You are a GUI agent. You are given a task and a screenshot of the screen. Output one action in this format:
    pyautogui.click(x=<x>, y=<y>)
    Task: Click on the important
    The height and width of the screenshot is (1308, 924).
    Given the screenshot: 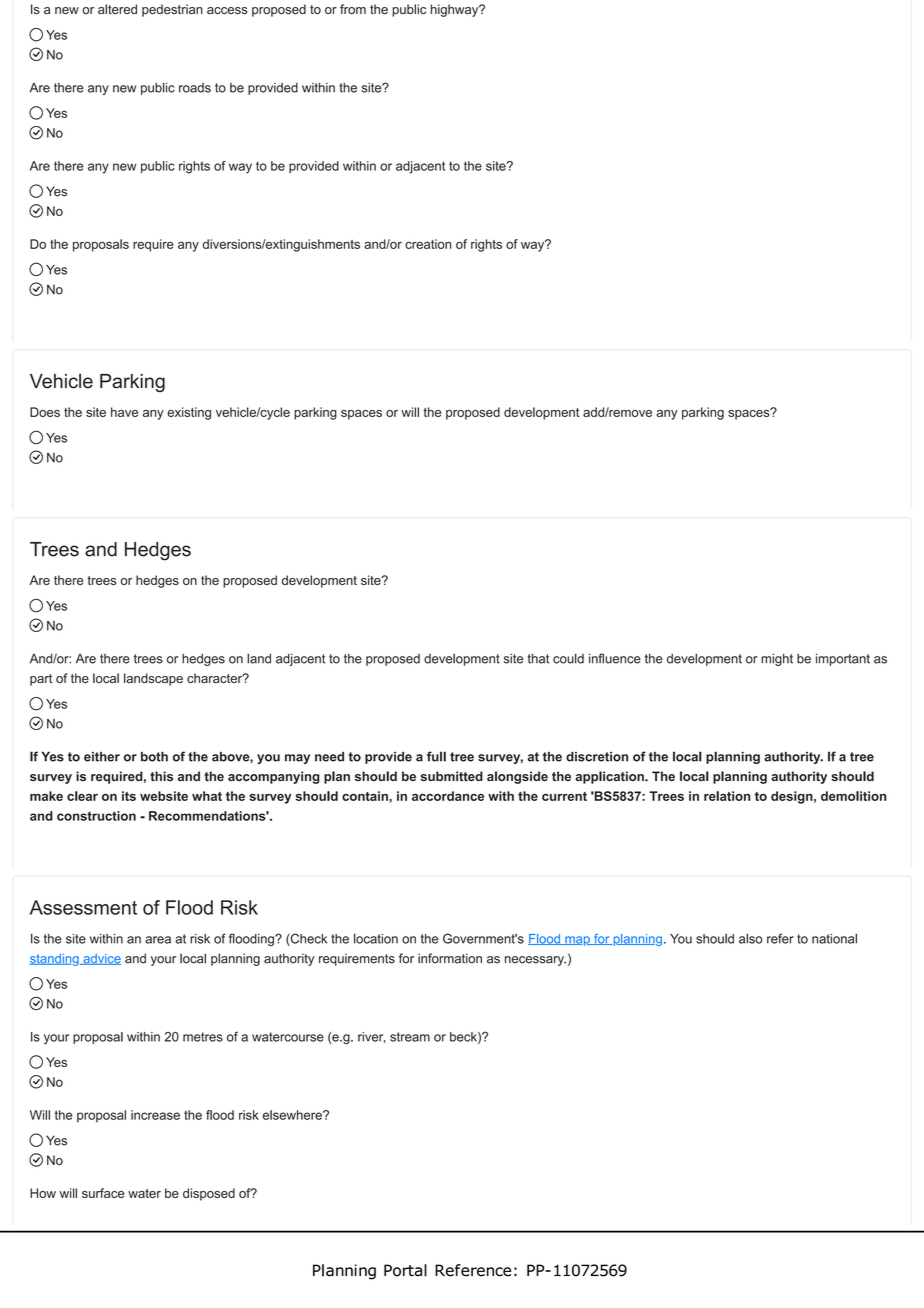 What is the action you would take?
    pyautogui.click(x=843, y=659)
